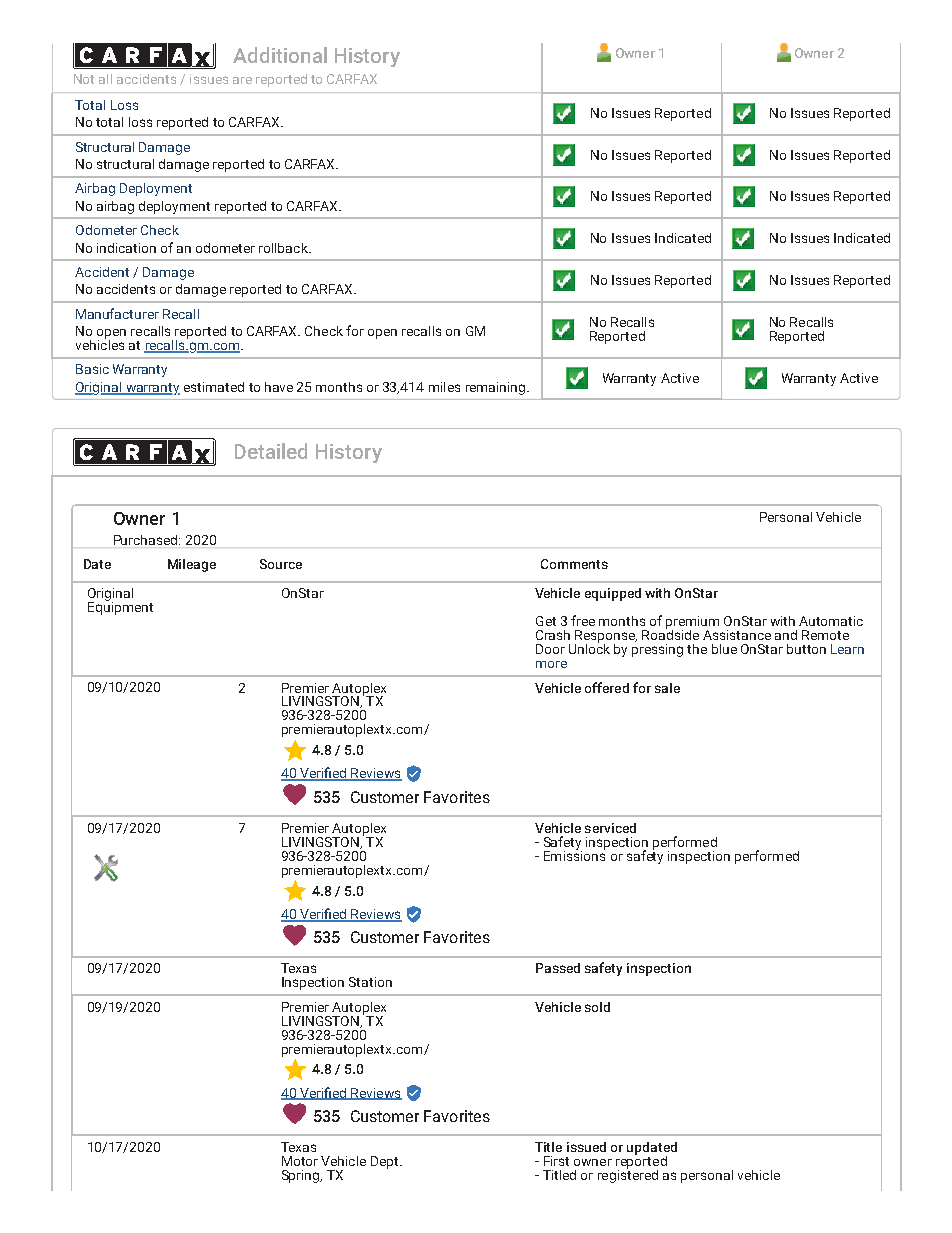  What do you see at coordinates (242, 80) in the screenshot?
I see `are` at bounding box center [242, 80].
